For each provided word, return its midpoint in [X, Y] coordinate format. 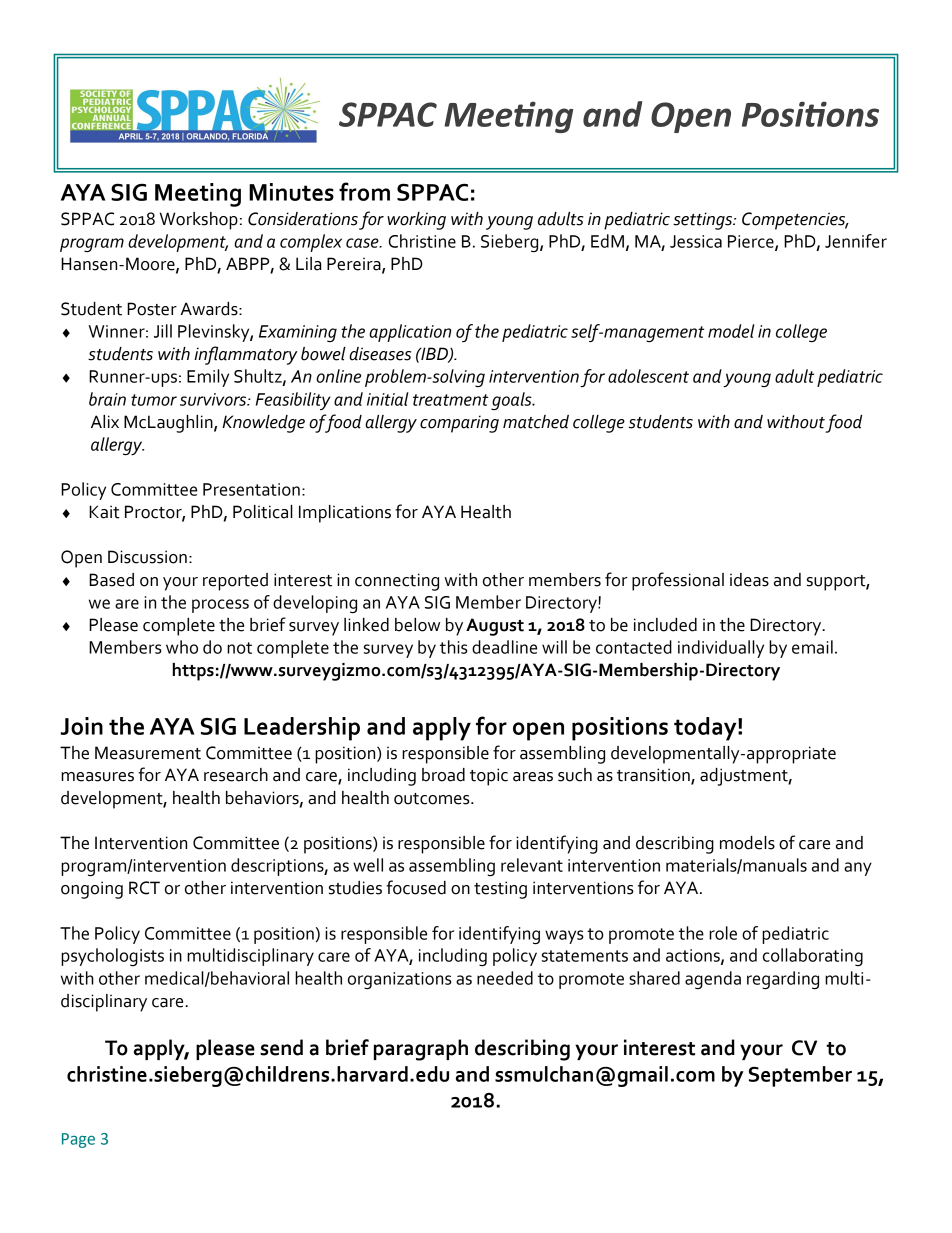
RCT [144, 888]
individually [721, 649]
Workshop [199, 221]
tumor [154, 400]
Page [78, 1140]
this [453, 647]
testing [500, 890]
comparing [459, 424]
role [723, 933]
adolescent [648, 376]
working [416, 221]
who [182, 647]
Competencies [795, 221]
